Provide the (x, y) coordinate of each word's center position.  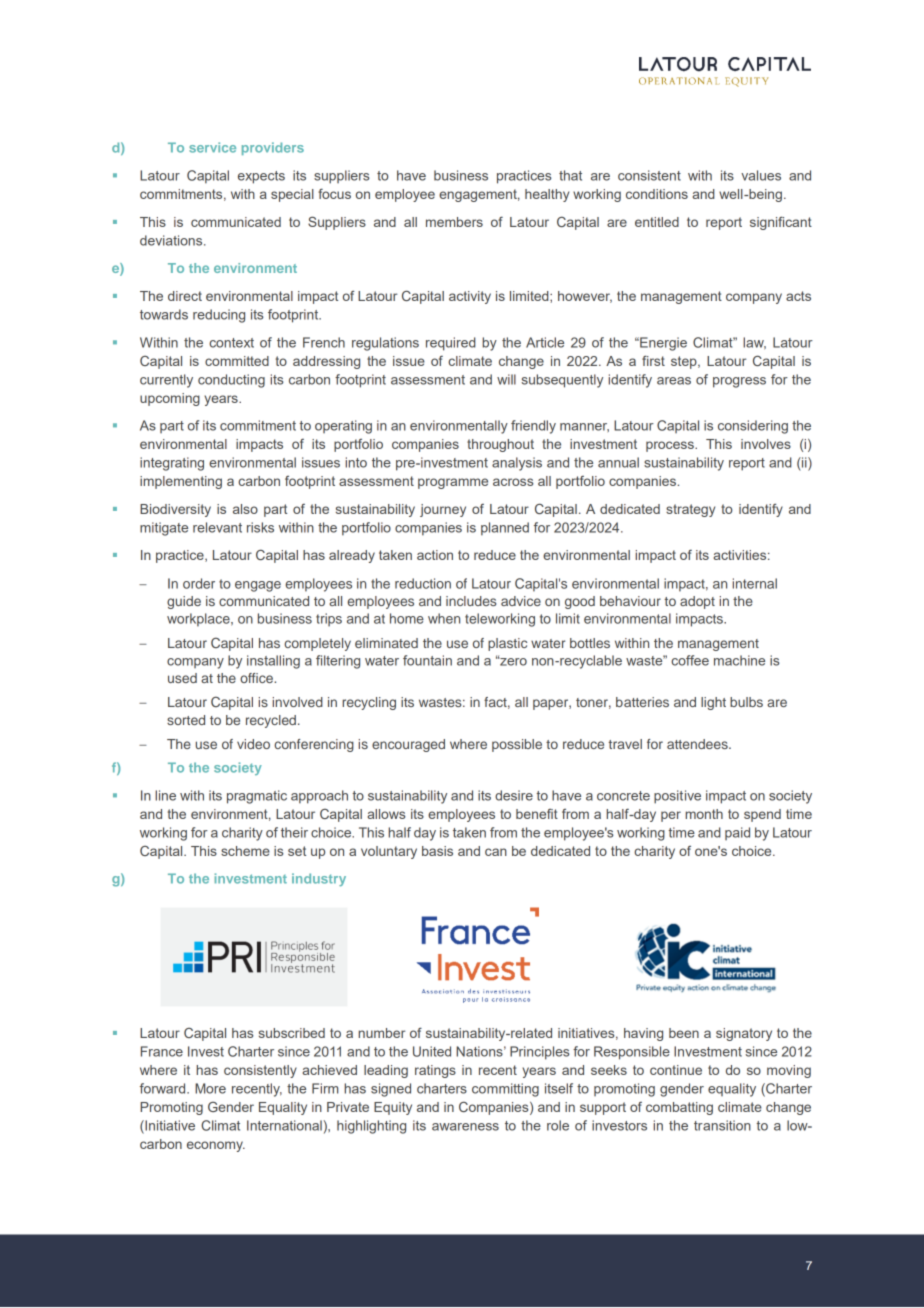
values (761, 175)
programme (453, 483)
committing (505, 1090)
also (245, 509)
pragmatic (257, 797)
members (454, 222)
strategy (690, 510)
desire (514, 795)
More (210, 1088)
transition (722, 1125)
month (704, 814)
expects (261, 177)
